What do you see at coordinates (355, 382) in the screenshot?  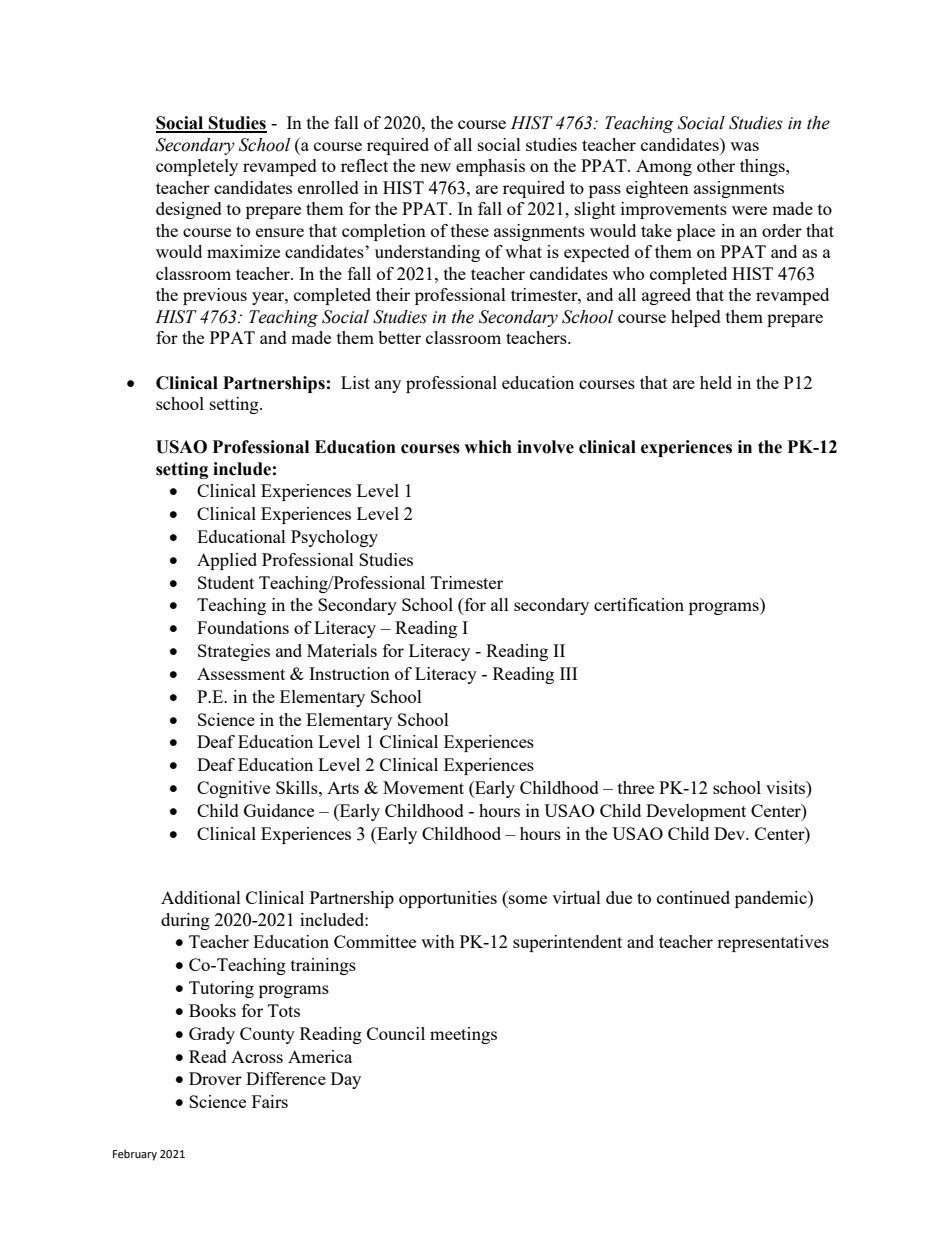 I see `List` at bounding box center [355, 382].
